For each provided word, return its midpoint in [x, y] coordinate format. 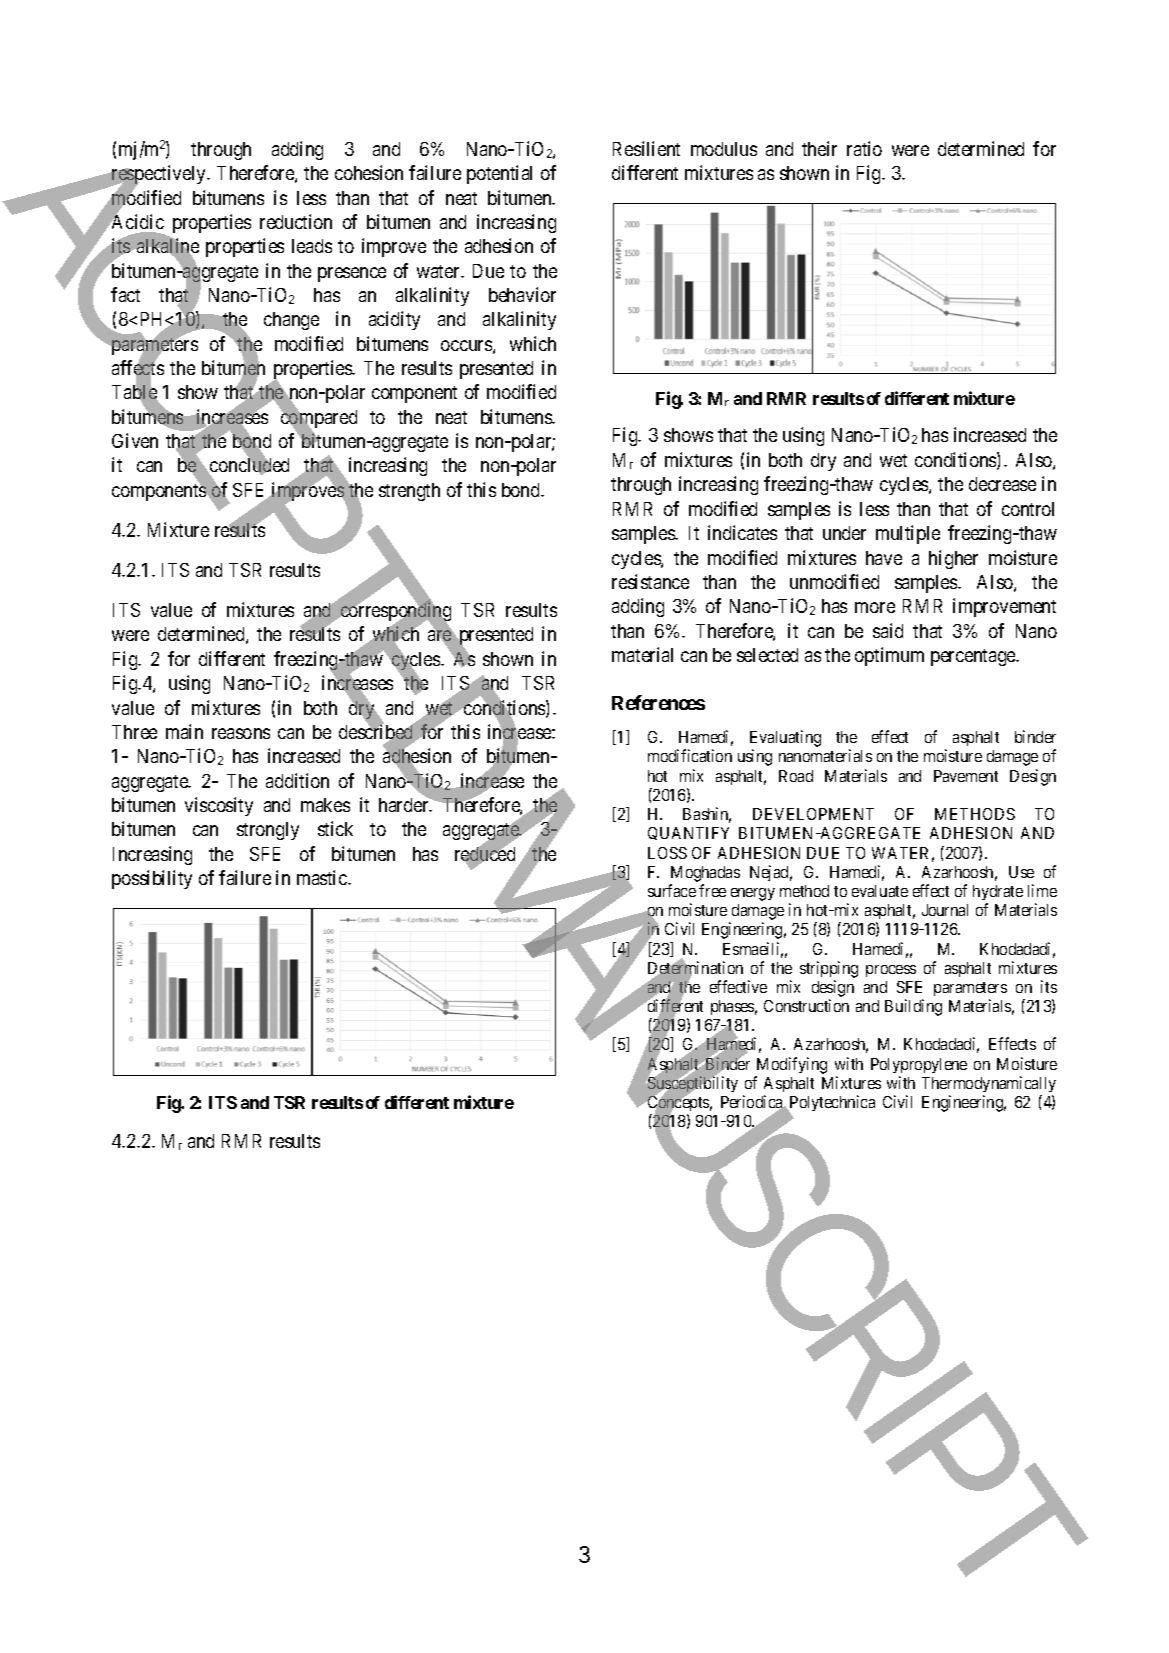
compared [318, 419]
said [888, 630]
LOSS [667, 853]
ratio [864, 148]
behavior [522, 294]
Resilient [646, 148]
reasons [241, 733]
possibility [152, 879]
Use [1021, 872]
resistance [650, 581]
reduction [296, 221]
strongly [268, 831]
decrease [1002, 484]
